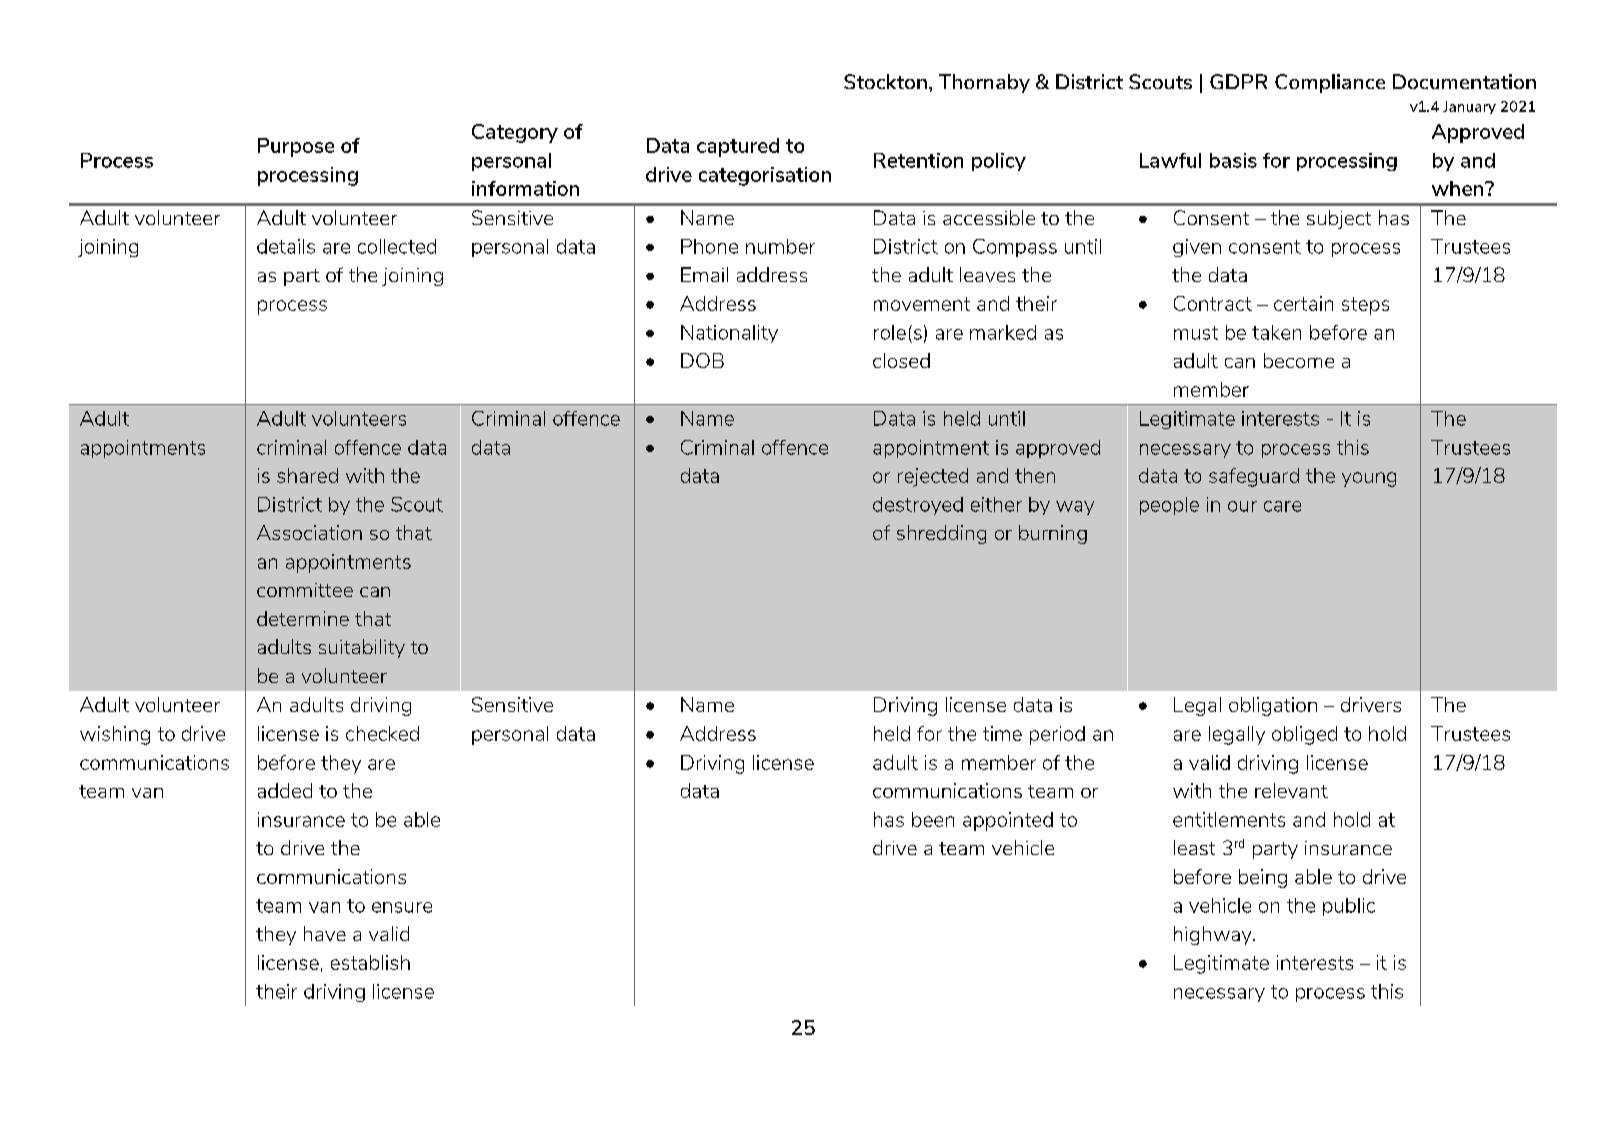 The width and height of the image is (1605, 1135). What do you see at coordinates (1282, 506) in the image?
I see `care` at bounding box center [1282, 506].
